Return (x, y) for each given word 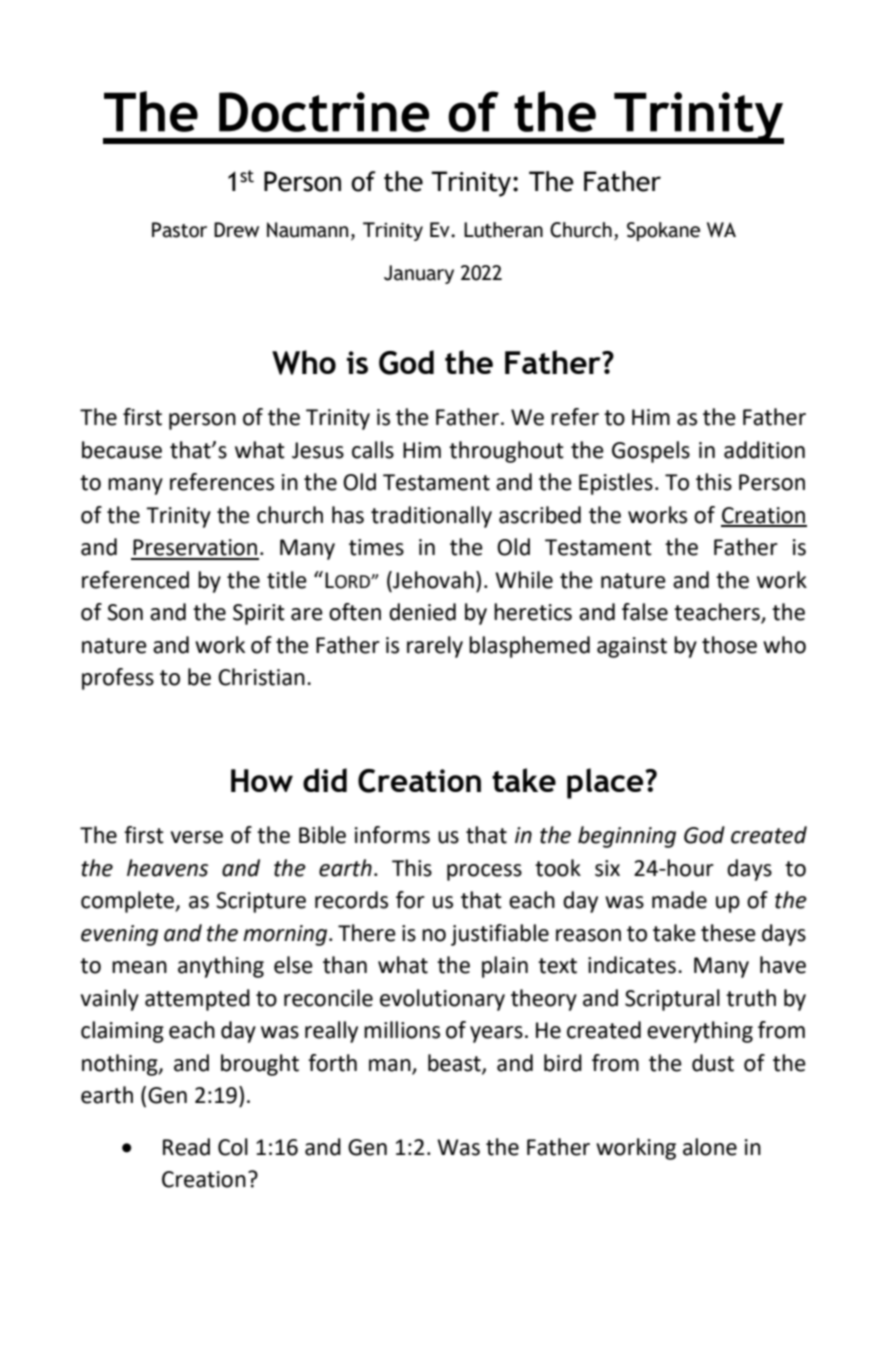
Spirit (259, 614)
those (729, 645)
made (679, 900)
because (122, 450)
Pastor (179, 230)
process (484, 872)
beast (455, 1064)
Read (186, 1147)
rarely (435, 647)
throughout (506, 452)
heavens (167, 868)
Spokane (663, 231)
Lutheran (503, 230)
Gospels (651, 452)
